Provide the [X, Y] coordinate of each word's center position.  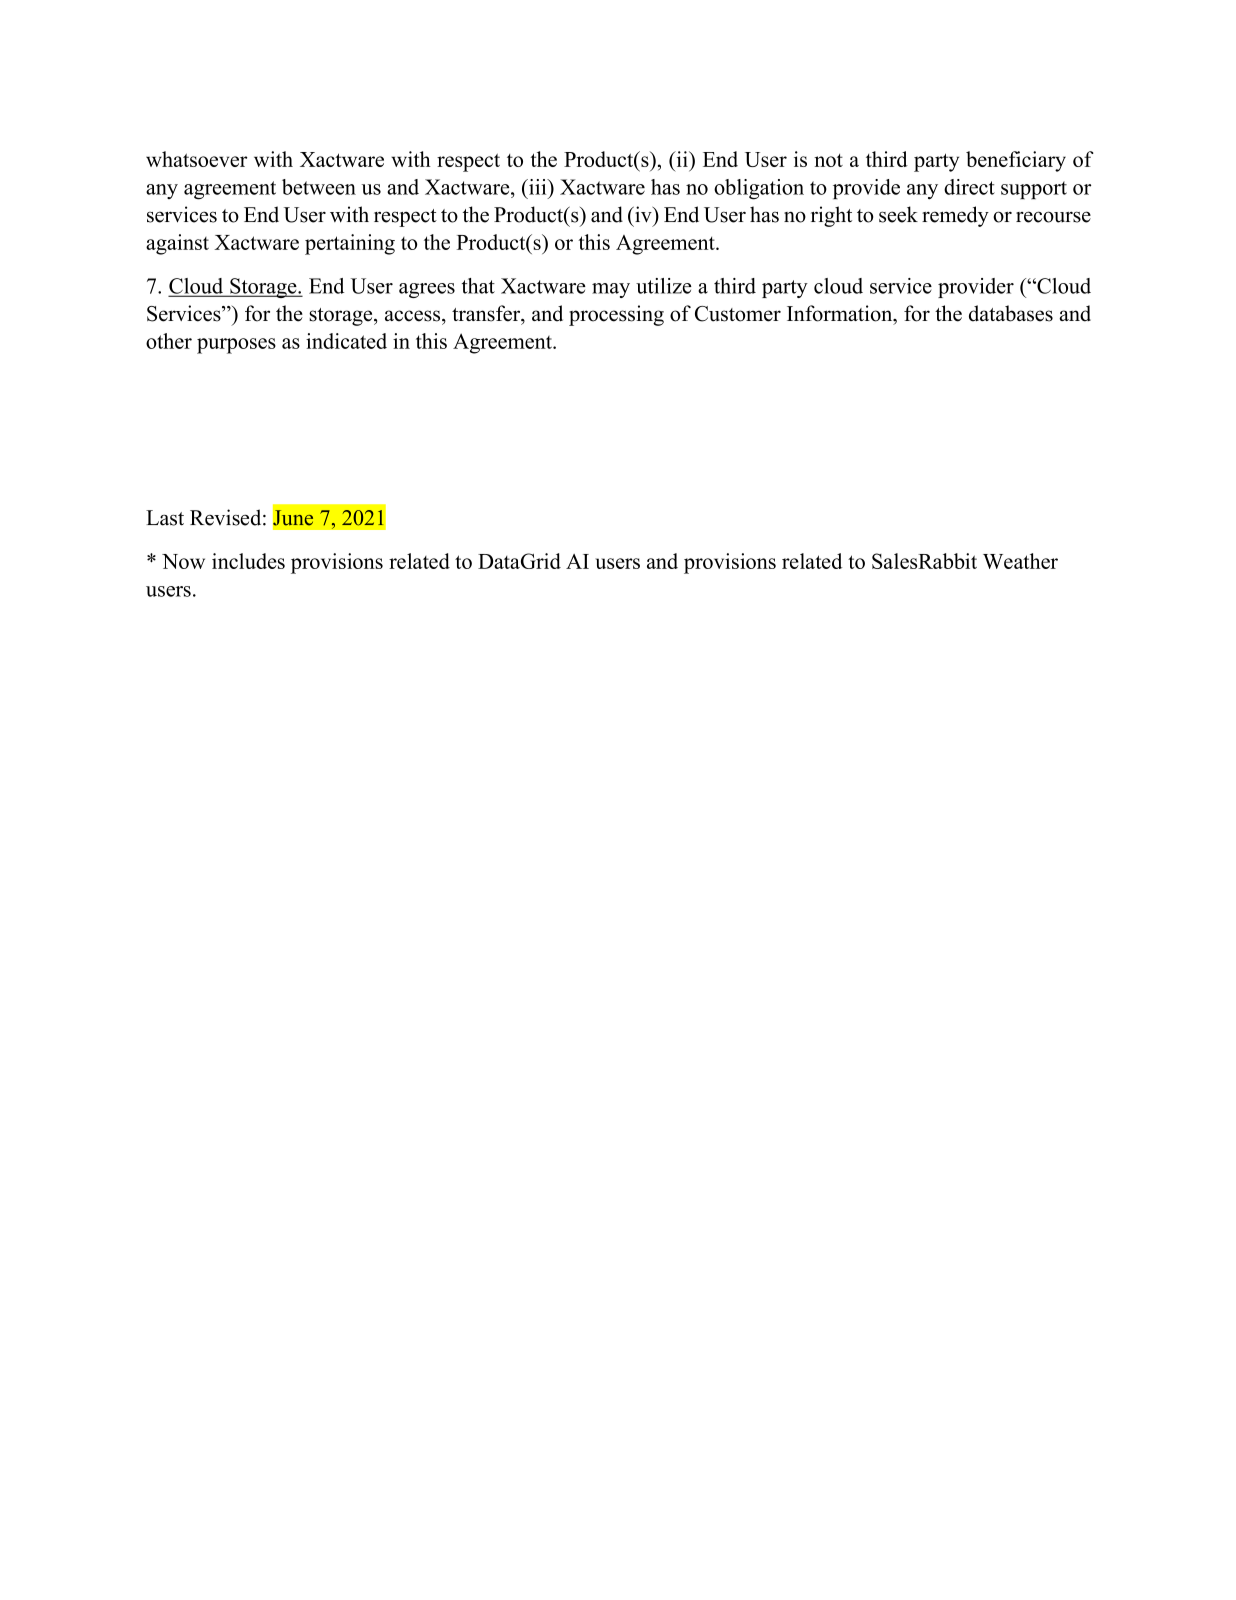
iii [538, 187]
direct [969, 187]
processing [616, 315]
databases [1011, 313]
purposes [236, 346]
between [319, 187]
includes [248, 561]
